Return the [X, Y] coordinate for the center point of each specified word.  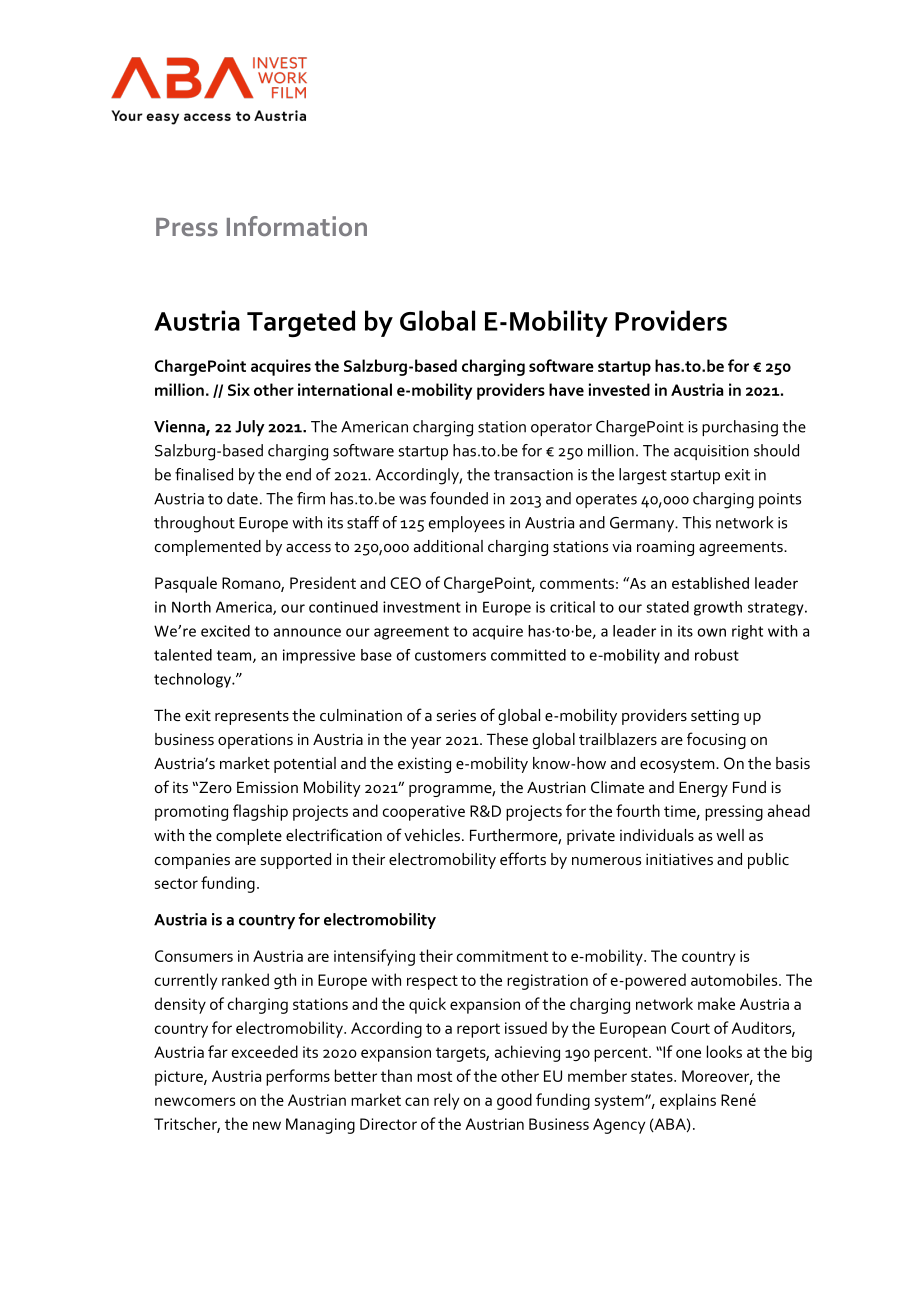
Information [297, 226]
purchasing [740, 428]
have [566, 389]
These [507, 739]
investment [422, 607]
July [250, 428]
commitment [502, 956]
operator [561, 429]
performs [298, 1077]
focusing [716, 740]
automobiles [735, 979]
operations [255, 741]
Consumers [194, 956]
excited [225, 631]
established [710, 583]
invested [619, 389]
